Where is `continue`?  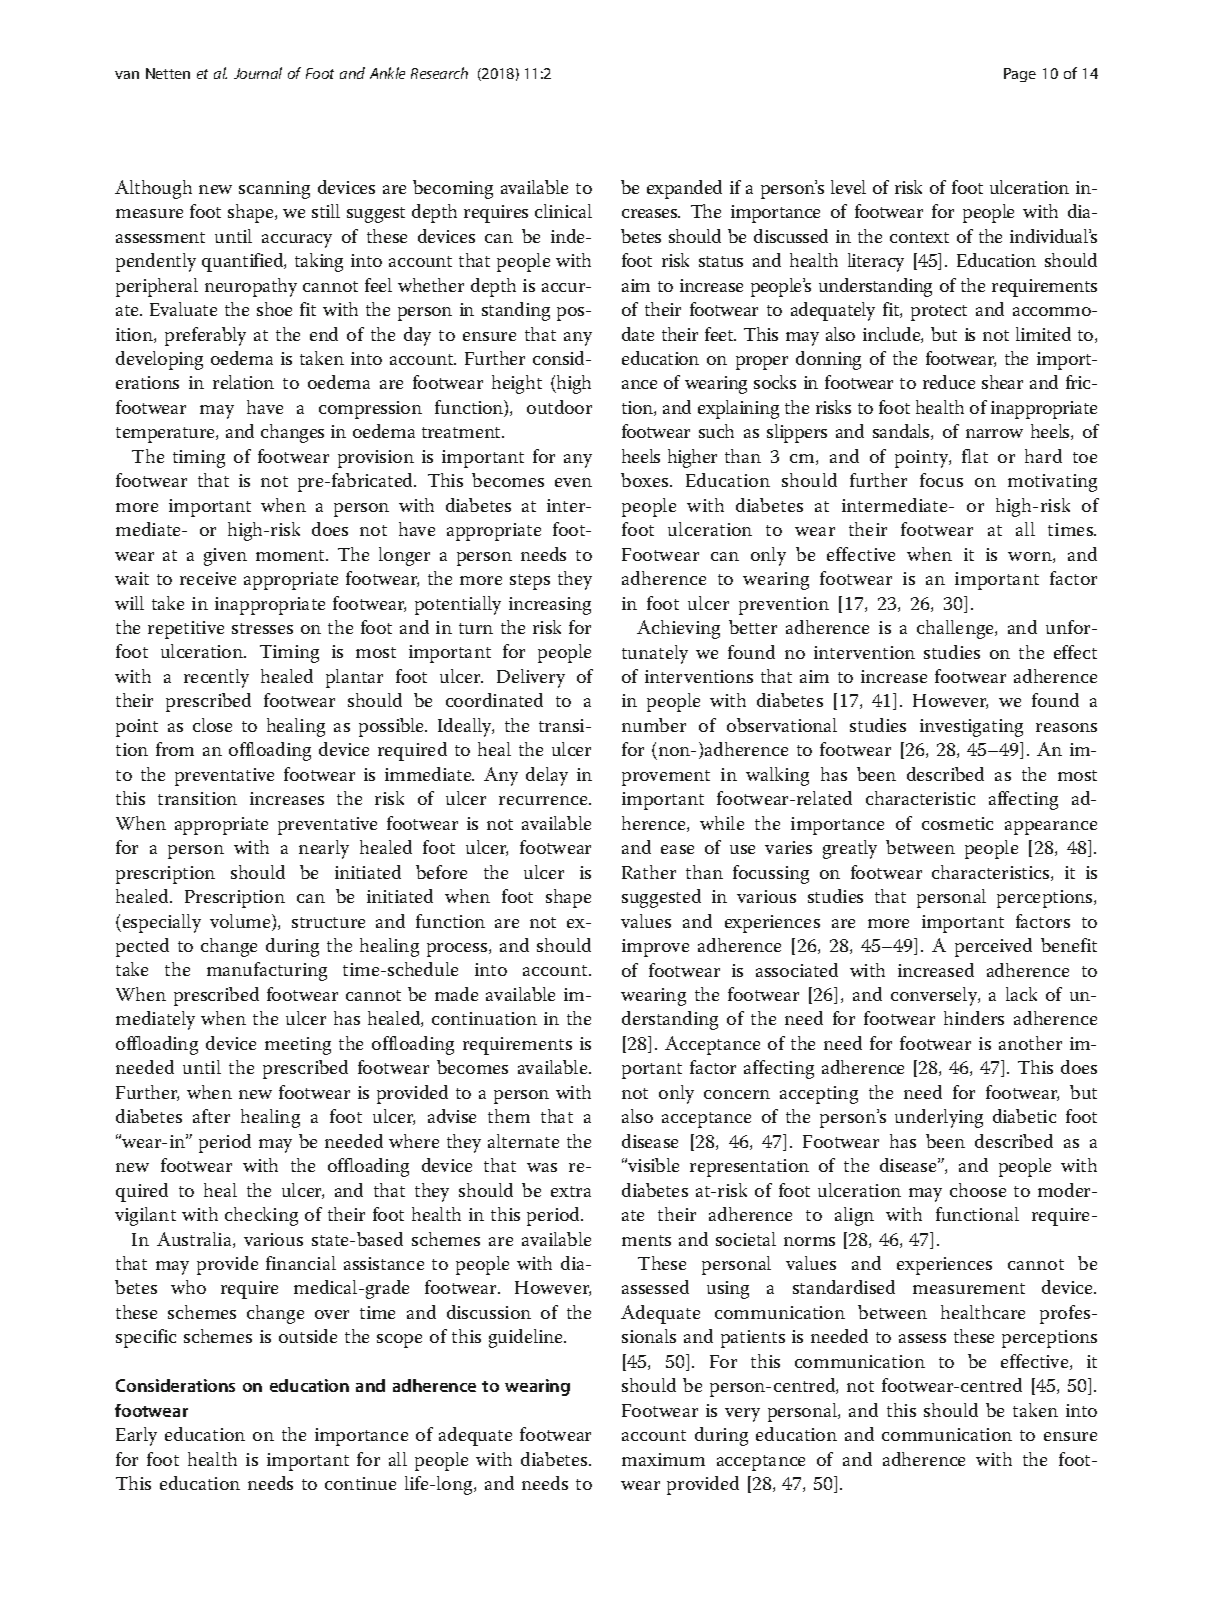 continue is located at coordinates (360, 1483).
